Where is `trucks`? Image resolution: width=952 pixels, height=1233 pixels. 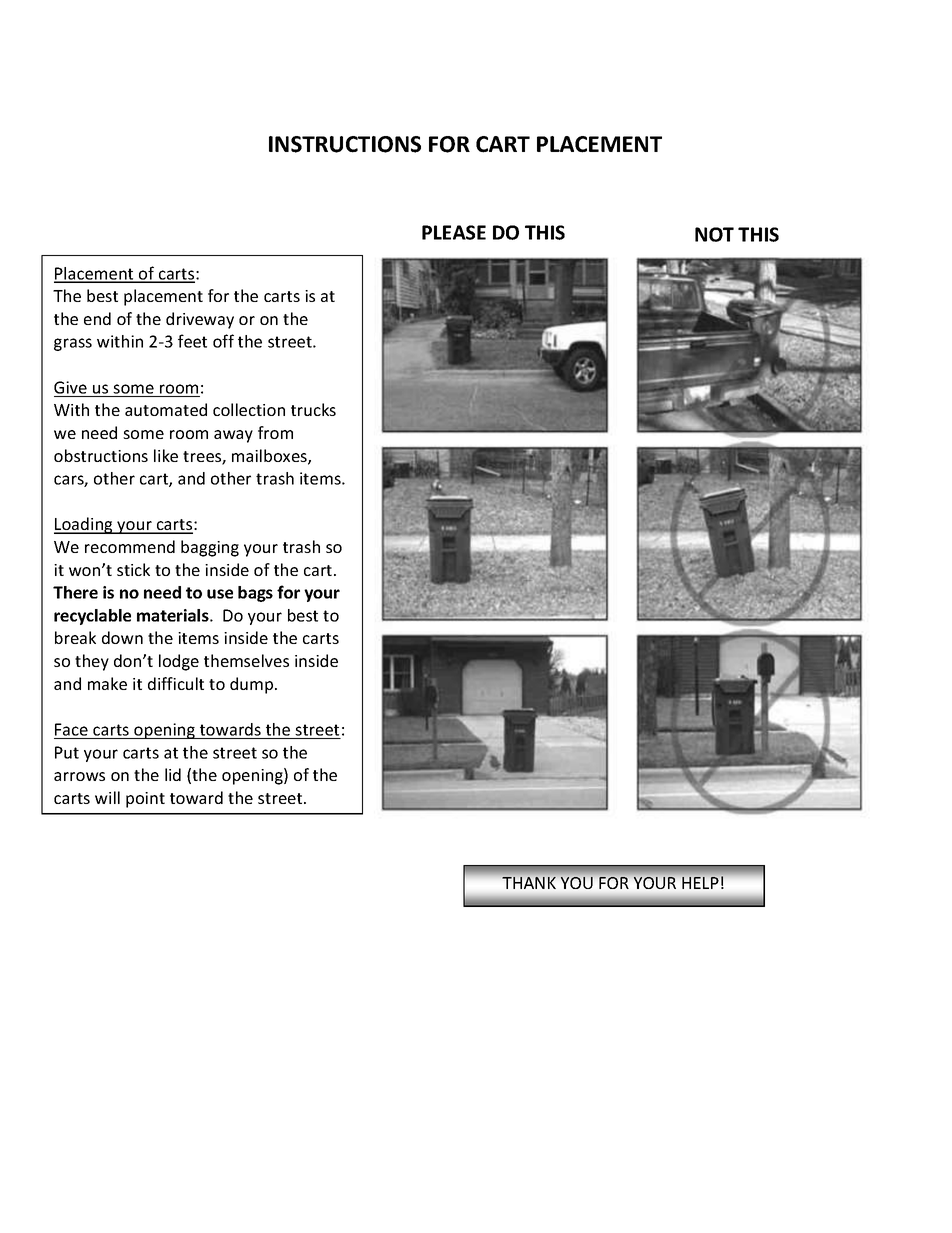
trucks is located at coordinates (313, 409).
